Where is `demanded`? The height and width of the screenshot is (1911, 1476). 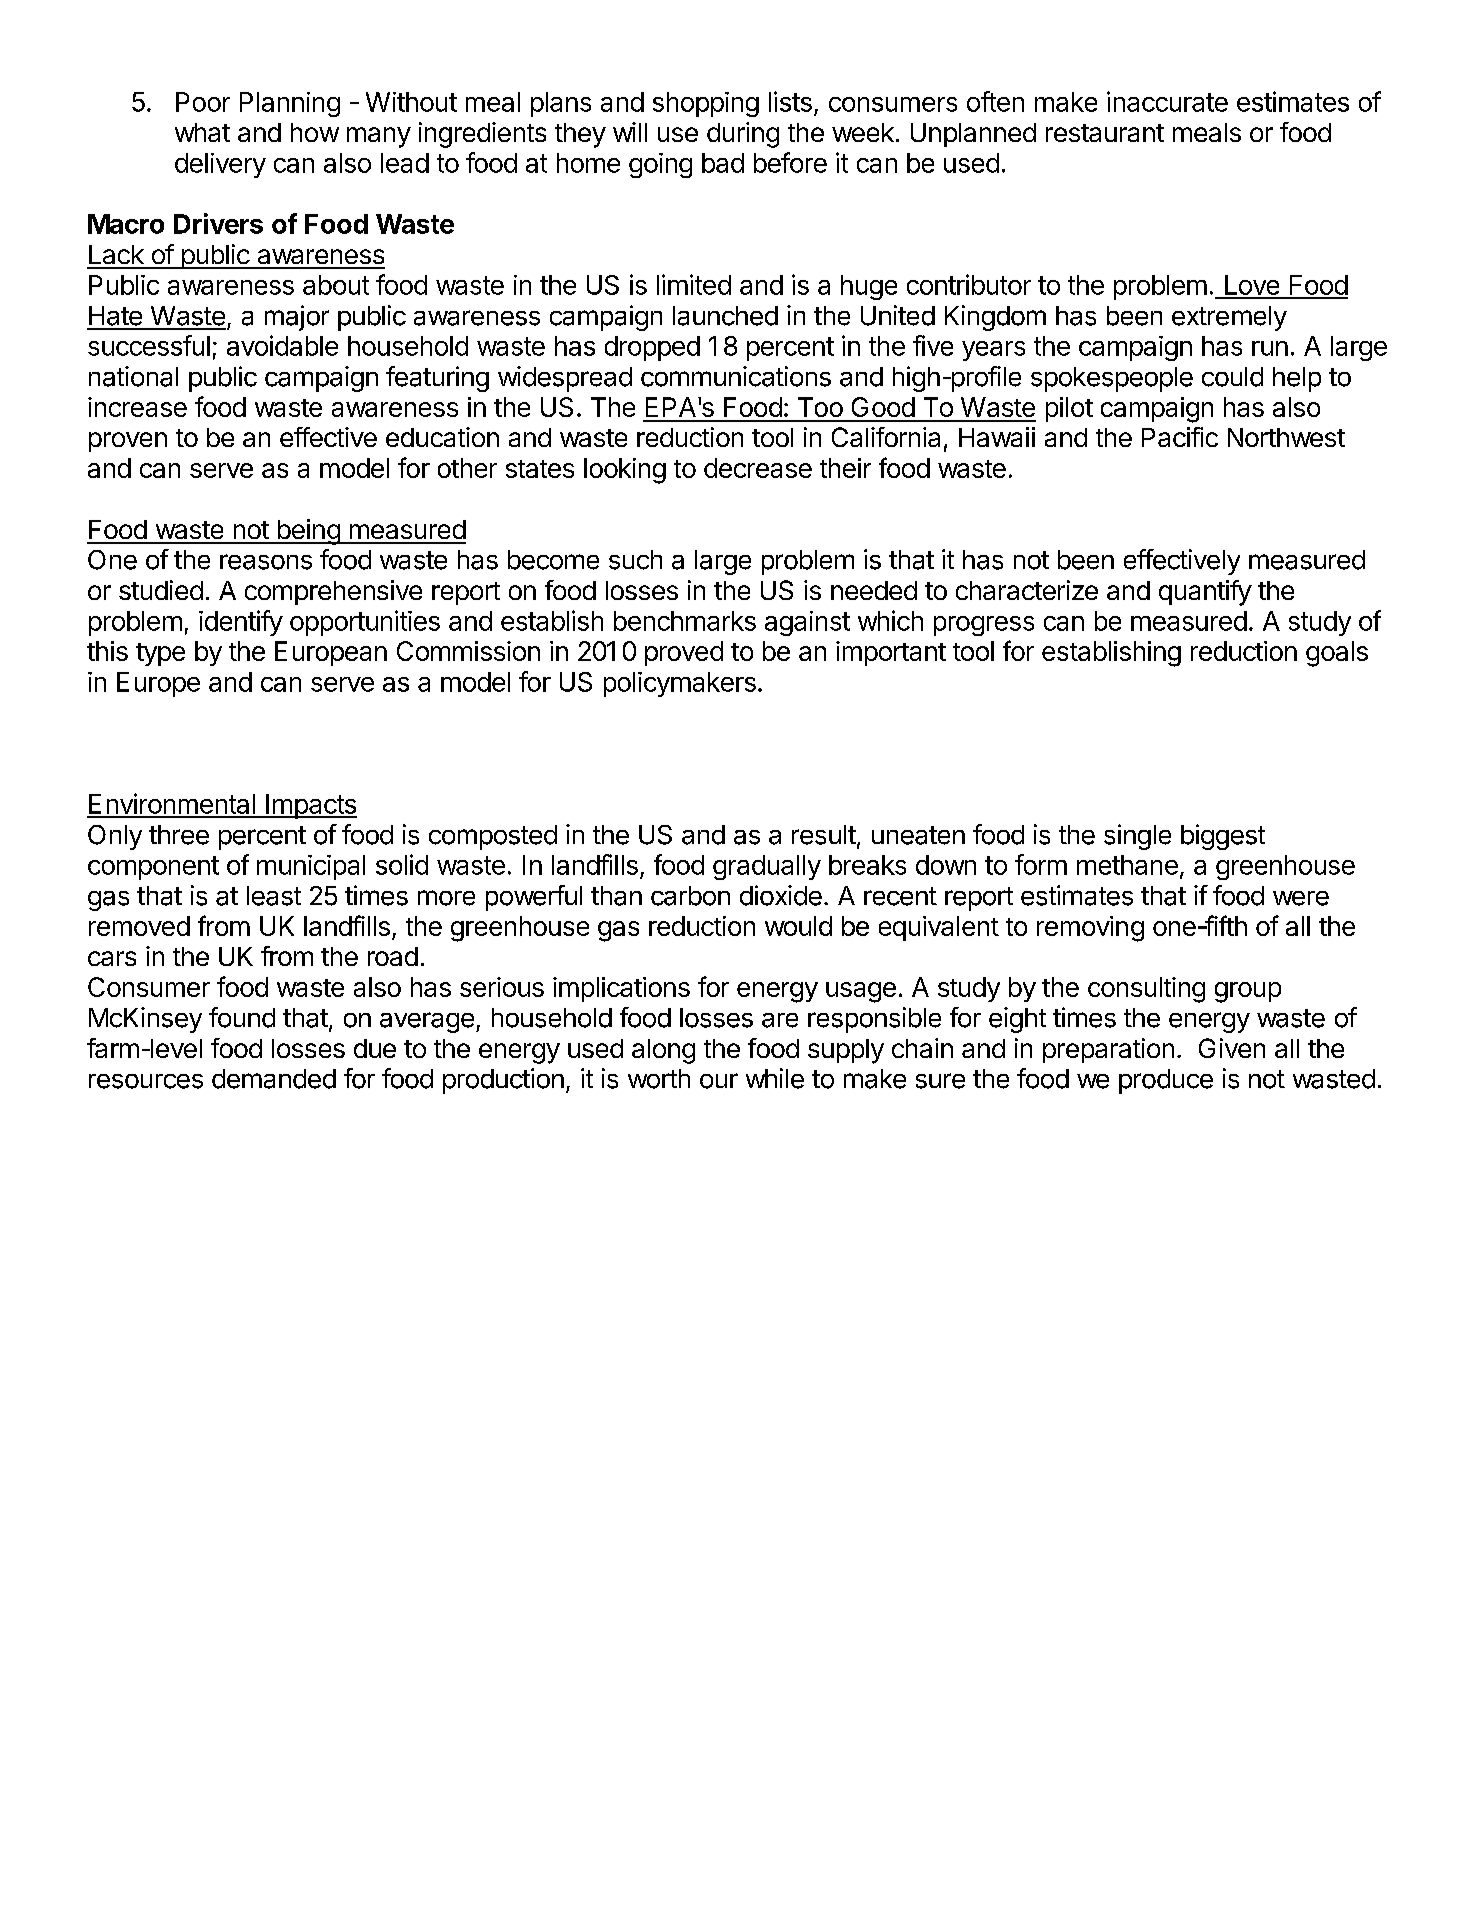 demanded is located at coordinates (274, 1079).
